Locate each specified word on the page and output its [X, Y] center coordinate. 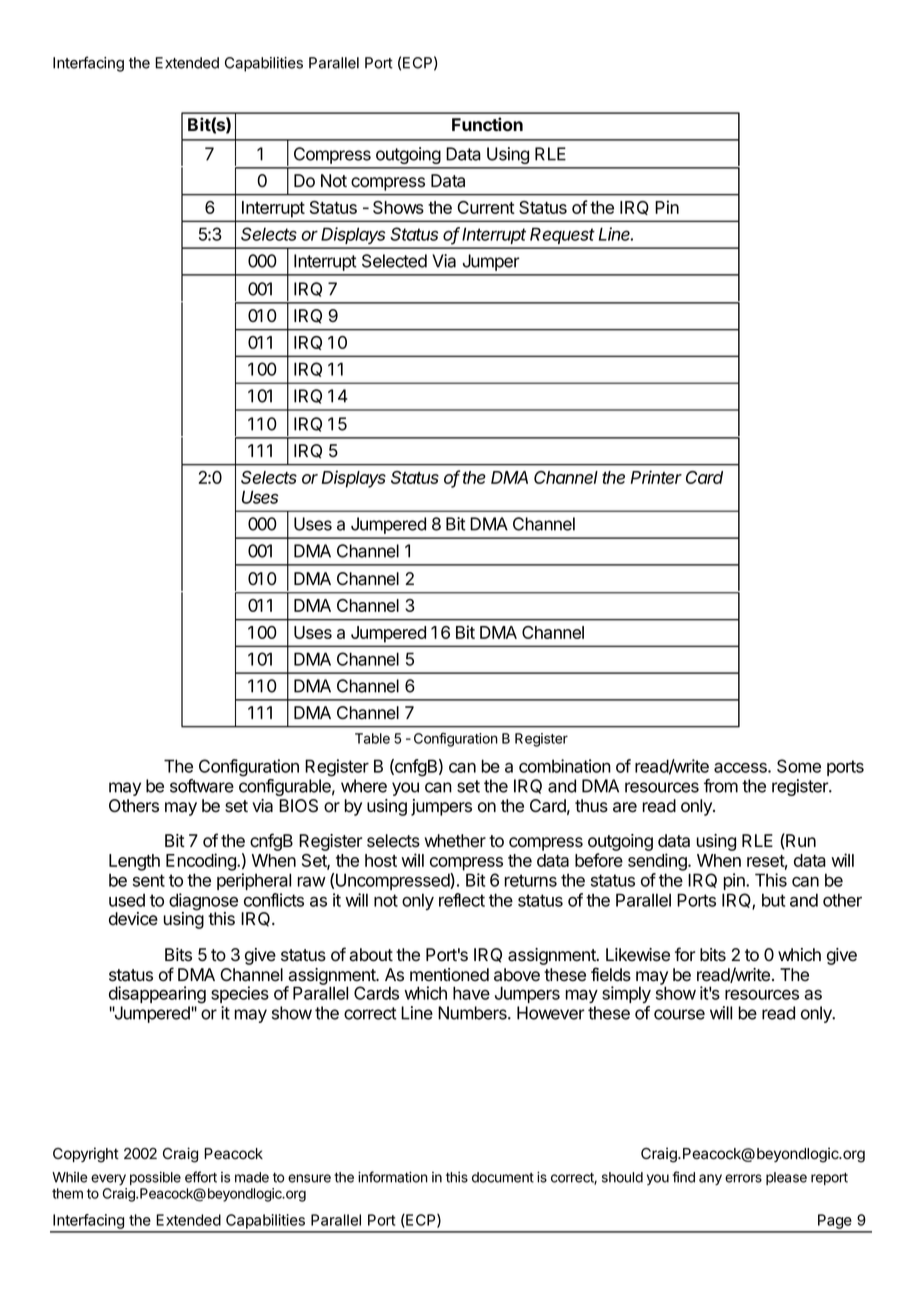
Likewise [638, 955]
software [202, 786]
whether [455, 841]
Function [487, 124]
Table [372, 738]
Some [799, 766]
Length [134, 862]
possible [155, 1178]
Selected [394, 261]
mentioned [449, 975]
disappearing [157, 995]
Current [486, 207]
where [364, 786]
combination [565, 766]
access [741, 768]
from [721, 786]
